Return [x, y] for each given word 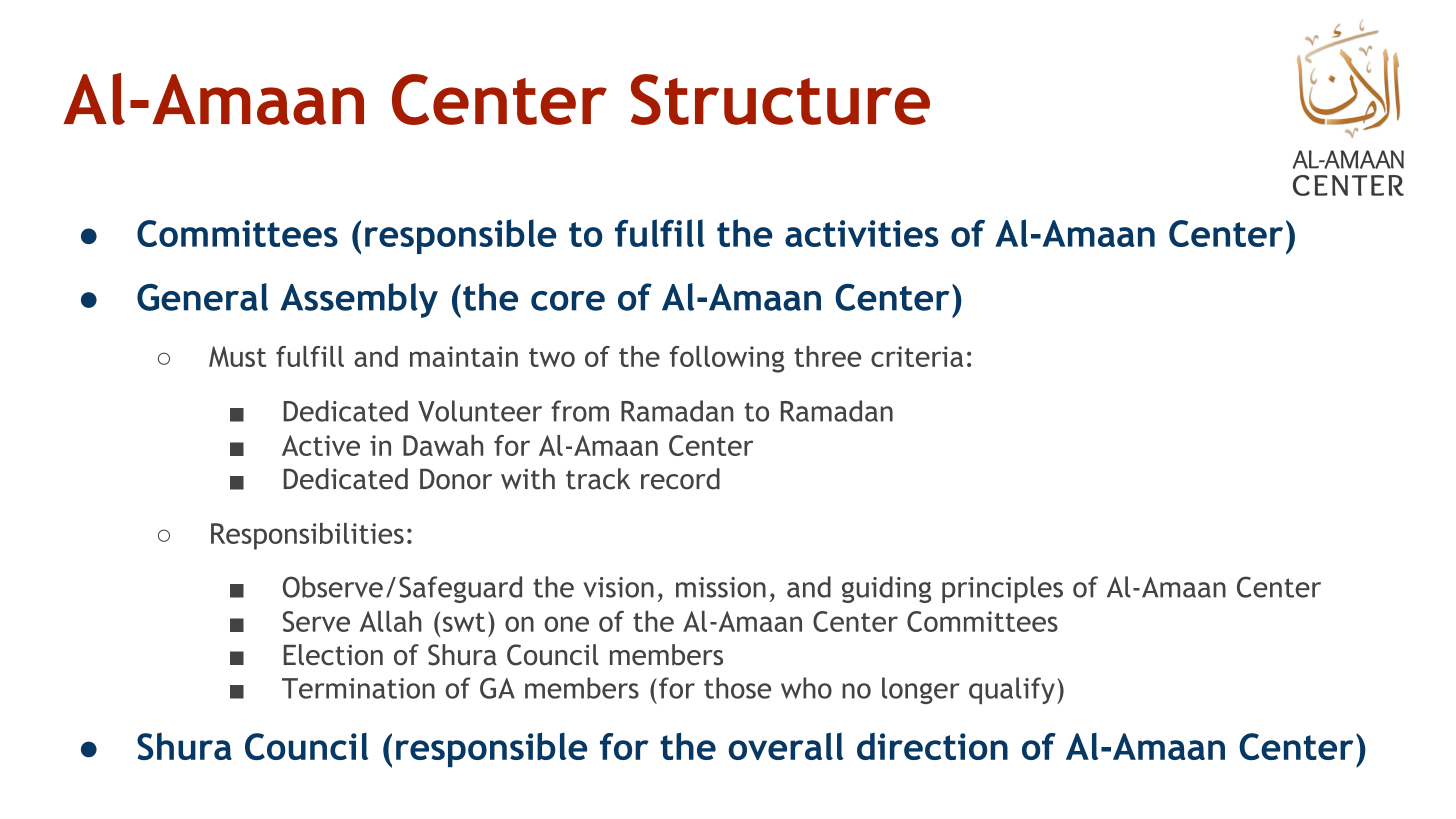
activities [862, 233]
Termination [358, 688]
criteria [917, 356]
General [202, 297]
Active [321, 445]
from [580, 411]
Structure [780, 99]
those [737, 688]
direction [932, 746]
